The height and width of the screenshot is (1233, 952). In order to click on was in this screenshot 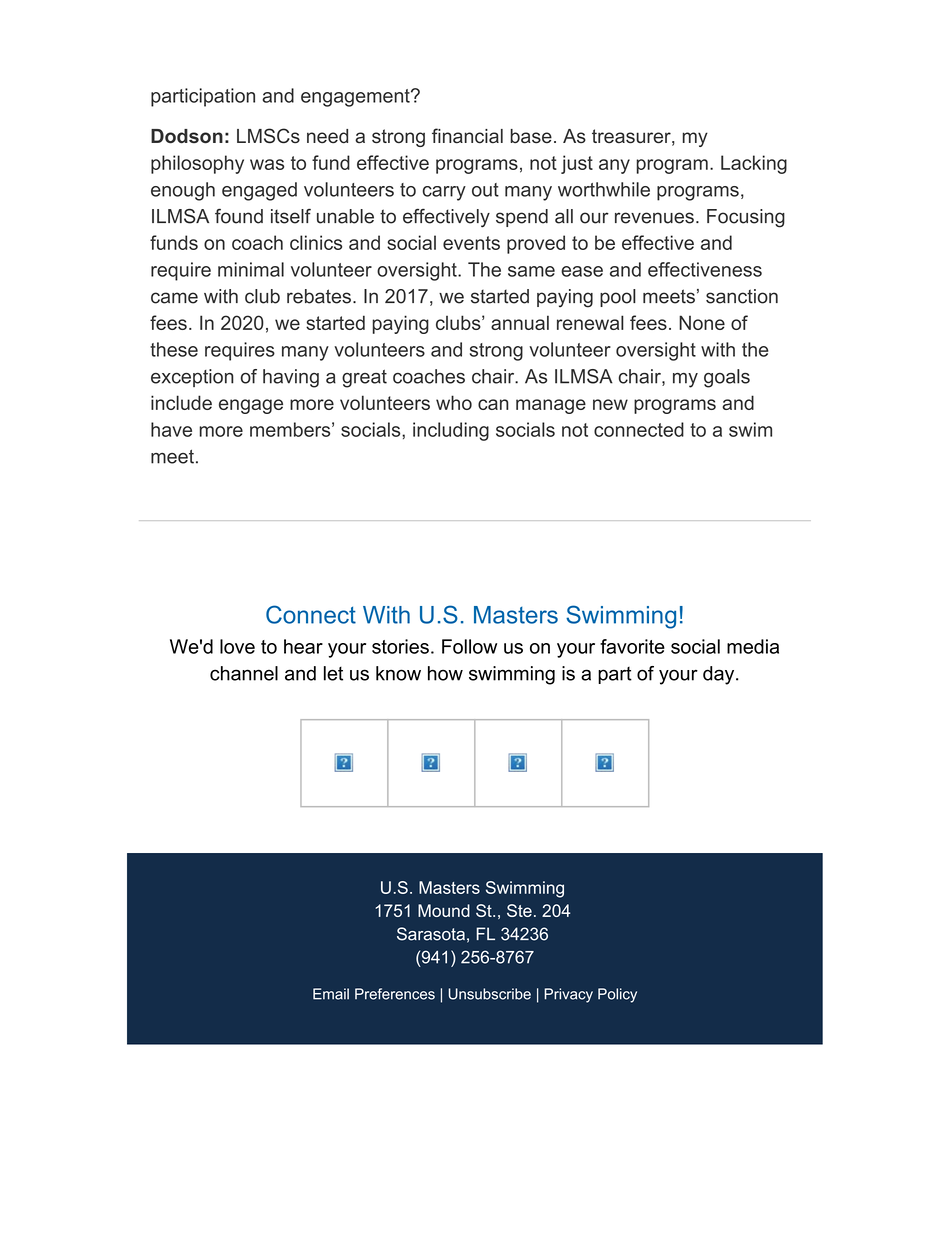, I will do `click(267, 164)`.
